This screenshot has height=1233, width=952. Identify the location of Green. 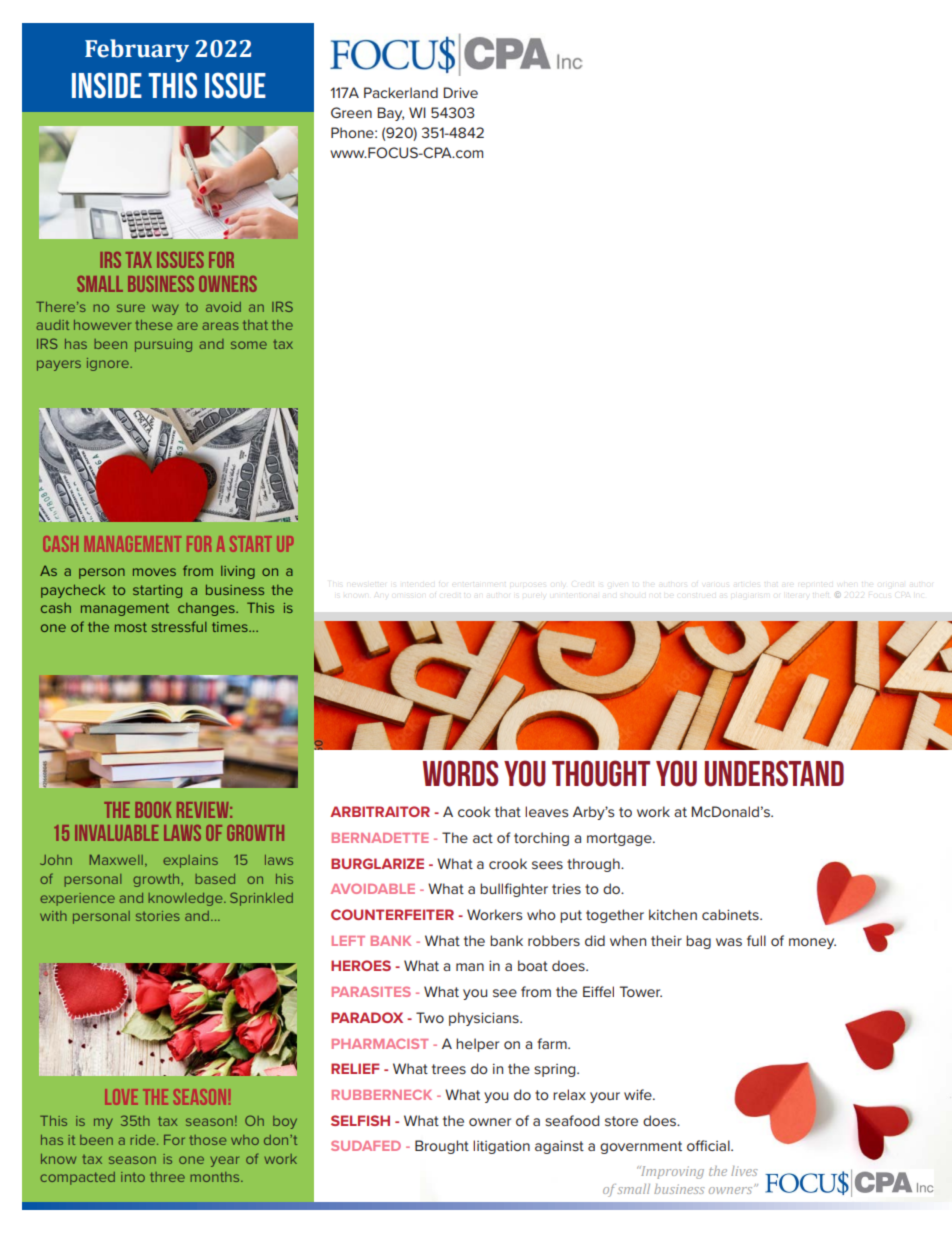
(351, 112).
